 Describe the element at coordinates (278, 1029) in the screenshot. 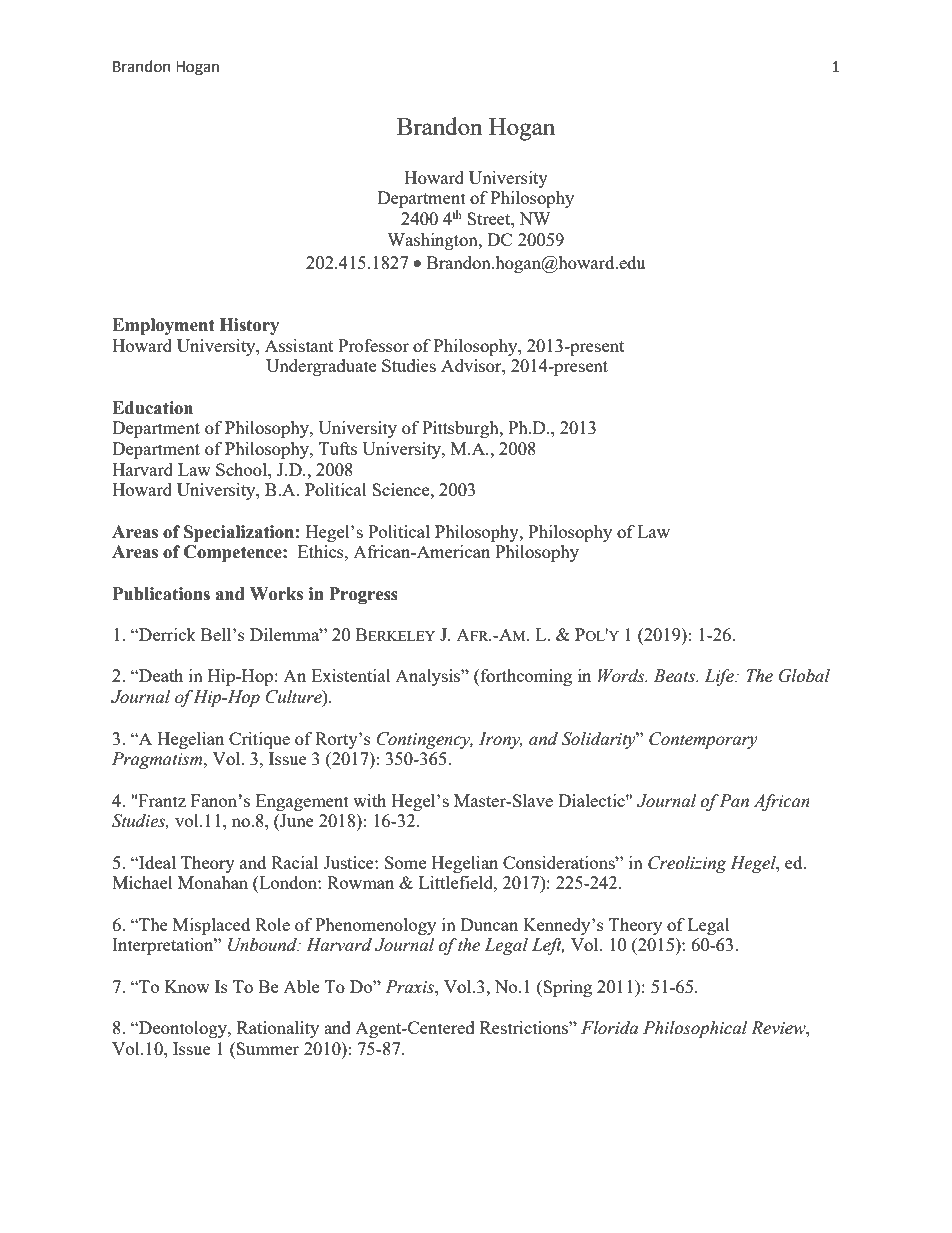

I see `Rationality` at that location.
